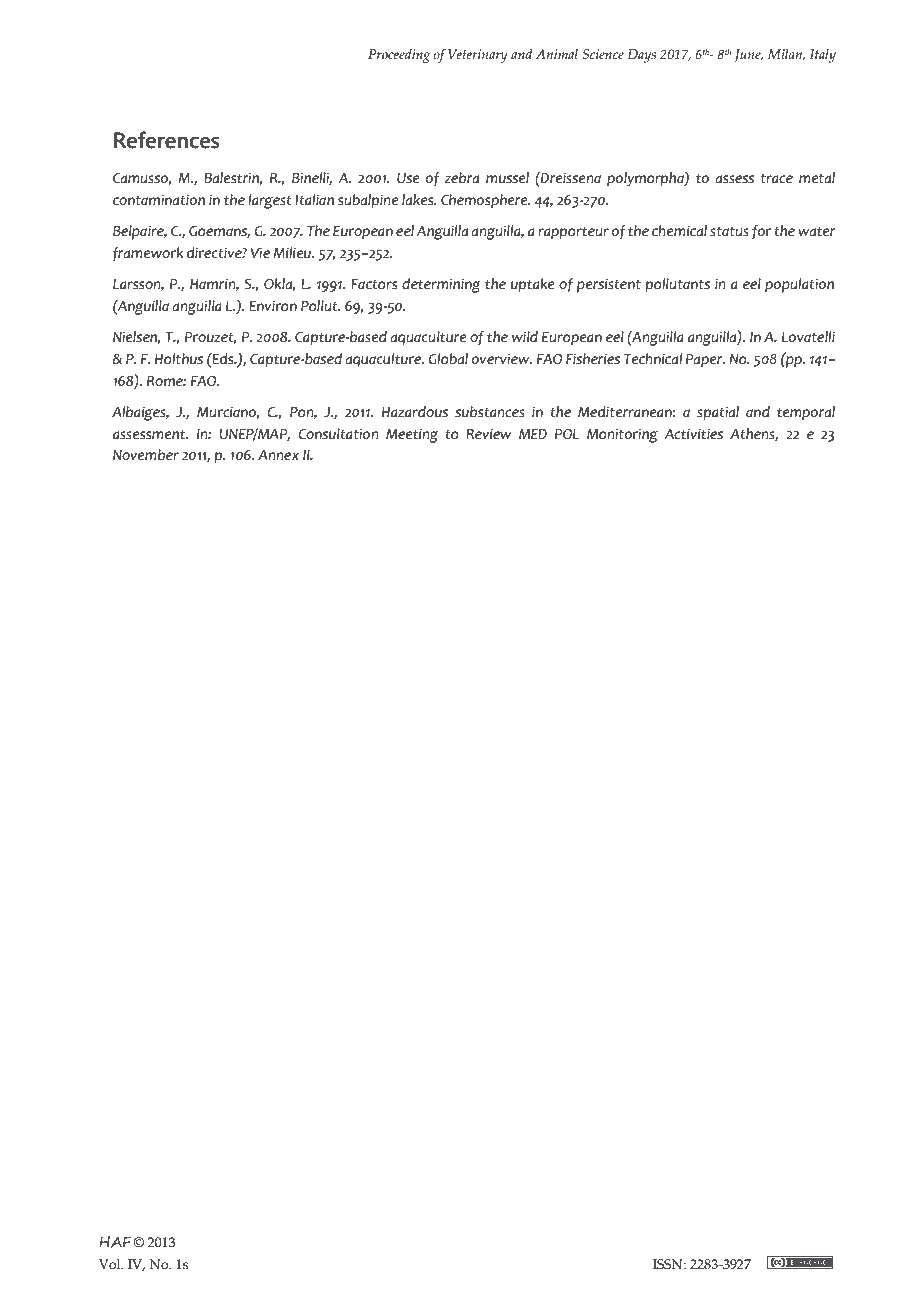 Image resolution: width=924 pixels, height=1308 pixels. Describe the element at coordinates (146, 455) in the screenshot. I see `November` at that location.
